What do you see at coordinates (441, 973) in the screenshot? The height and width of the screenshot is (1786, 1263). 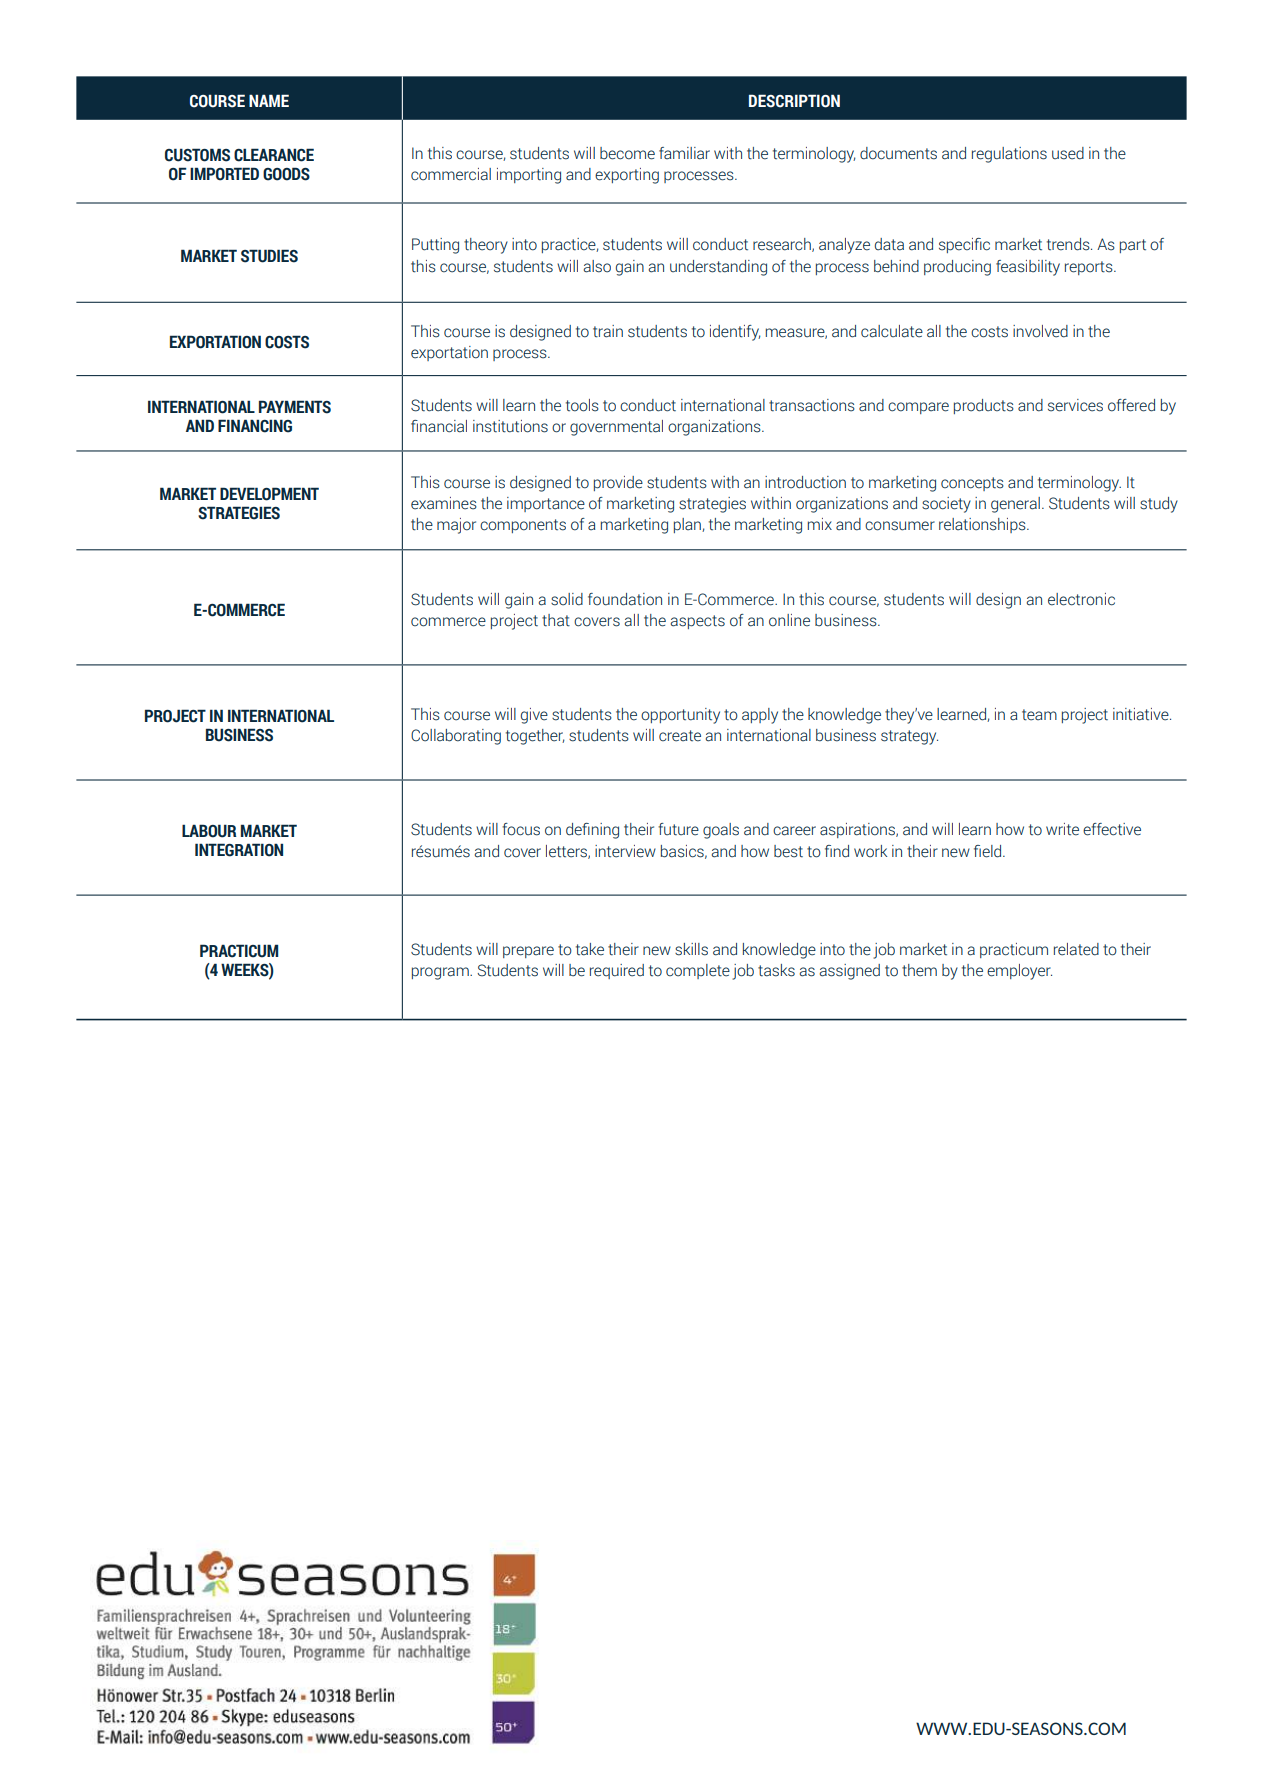 I see `program` at bounding box center [441, 973].
